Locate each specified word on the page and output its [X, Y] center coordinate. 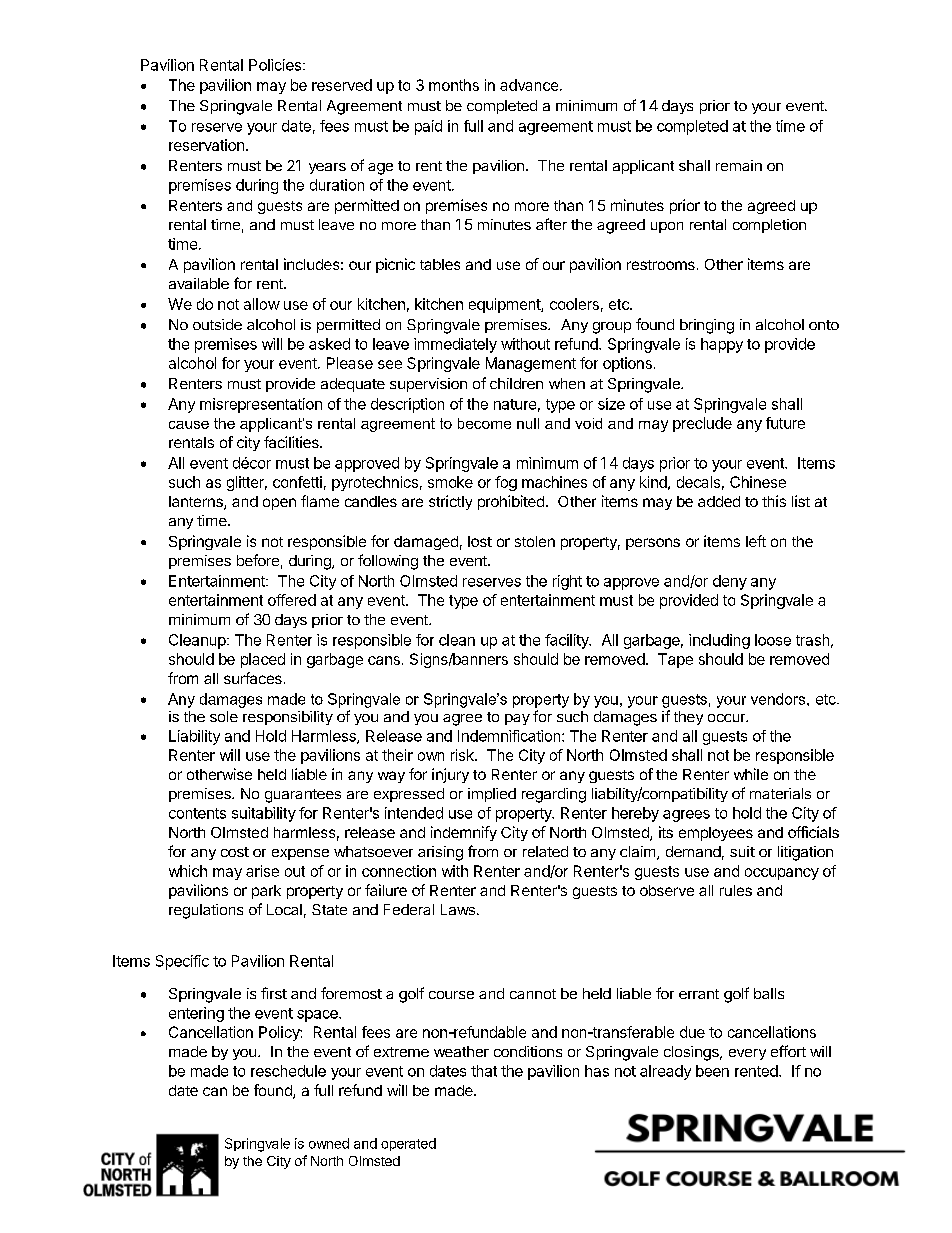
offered [292, 600]
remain [739, 165]
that [484, 1071]
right [567, 582]
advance [529, 85]
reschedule [288, 1071]
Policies [275, 65]
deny [730, 582]
